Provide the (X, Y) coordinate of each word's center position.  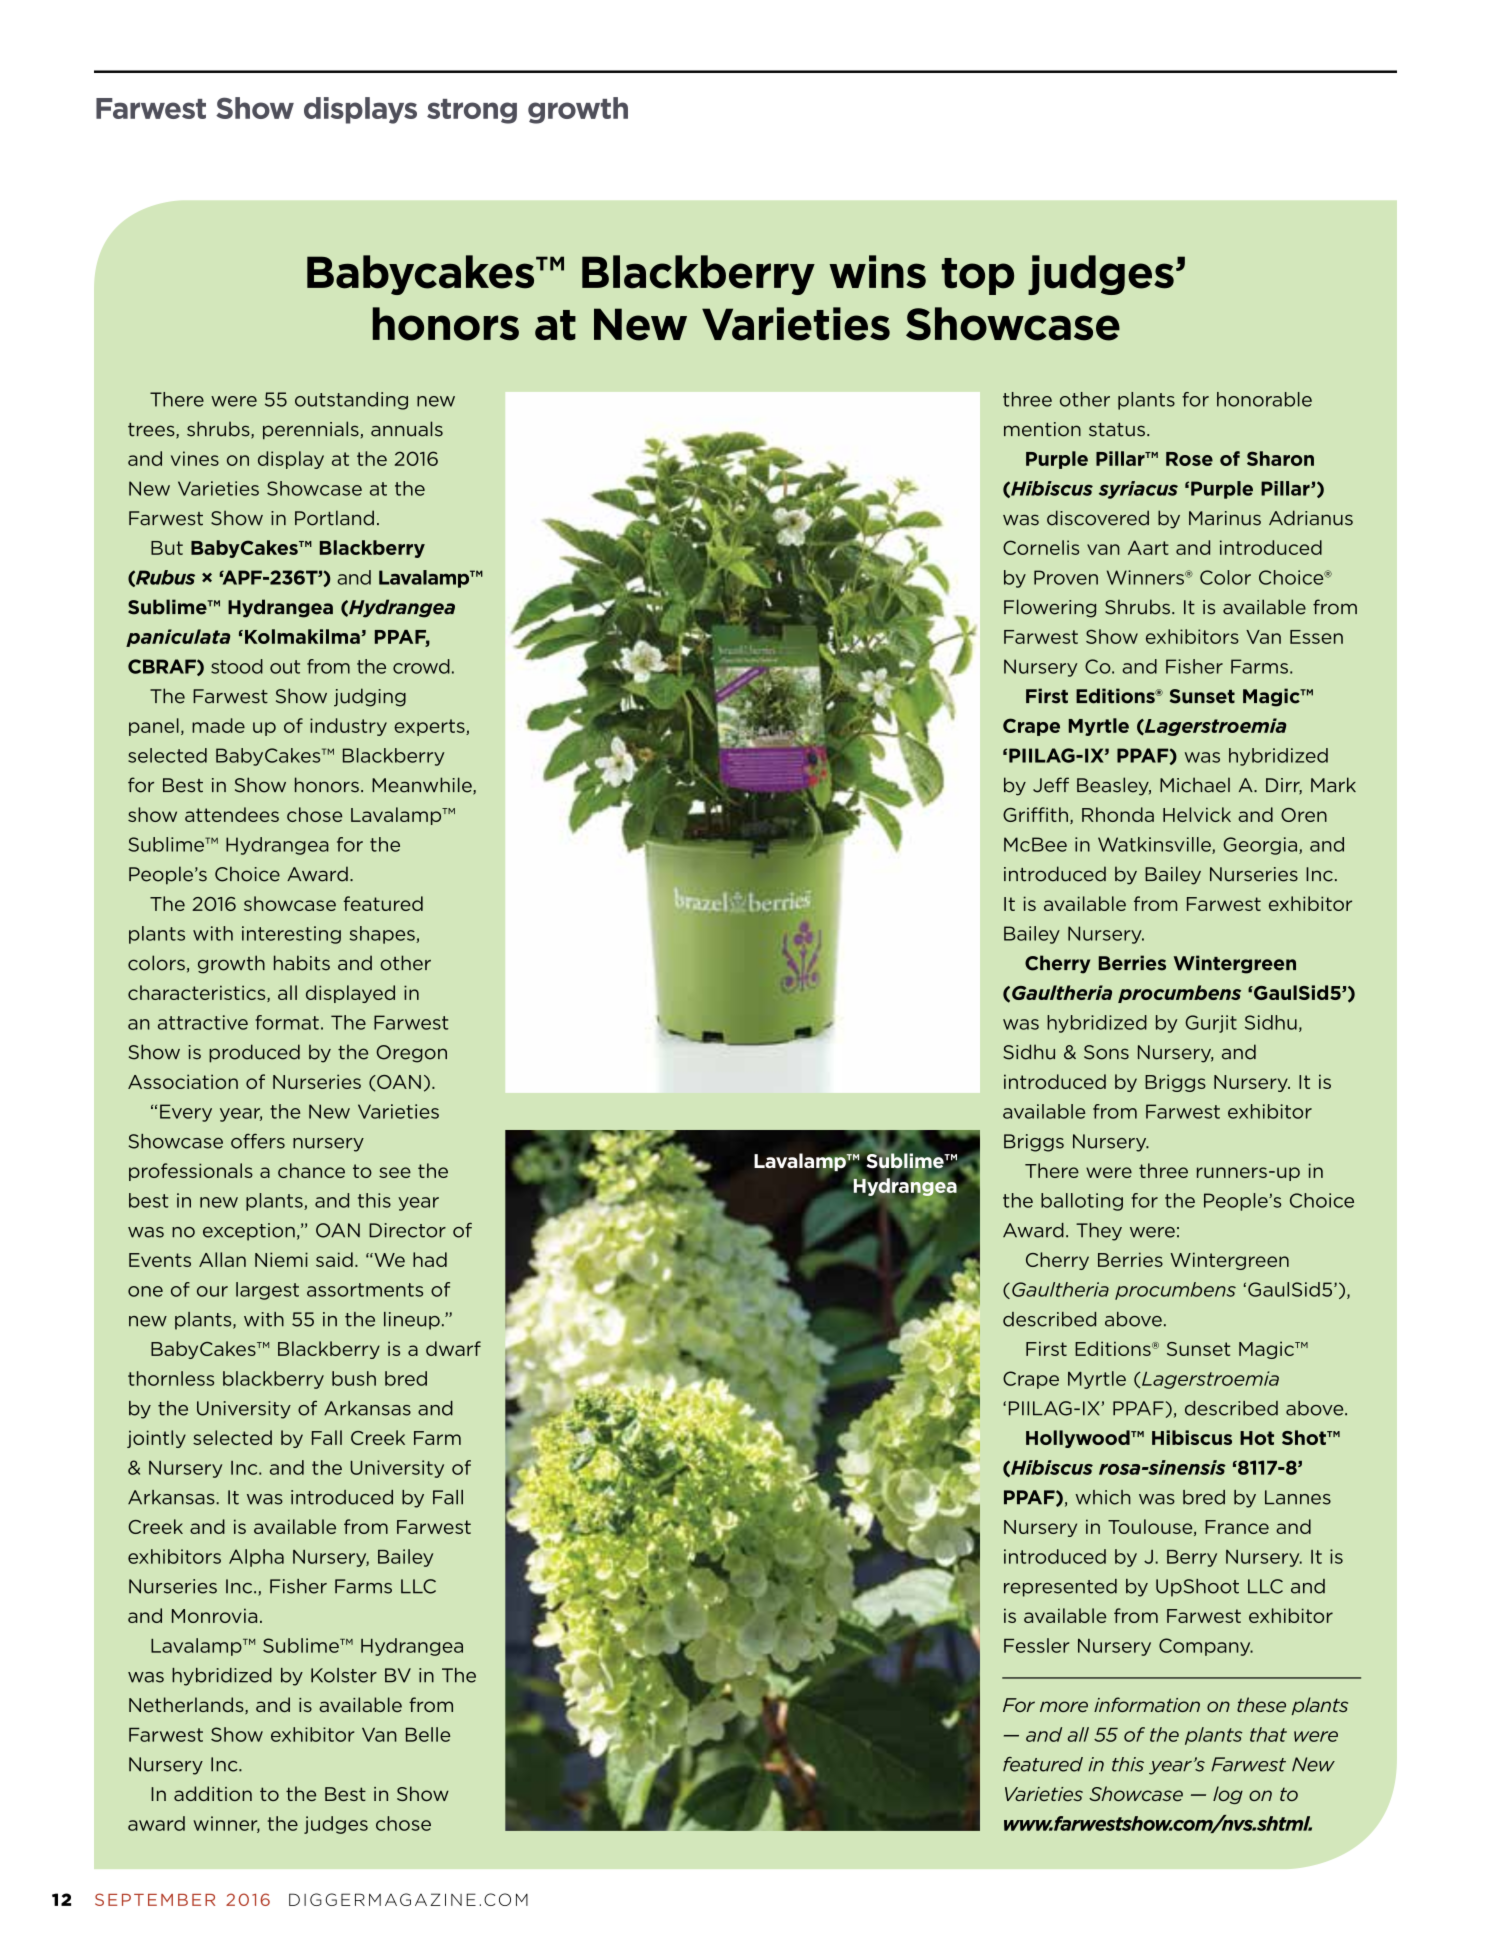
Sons (1106, 1052)
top (978, 276)
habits (302, 963)
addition (213, 1793)
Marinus (1225, 518)
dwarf (453, 1348)
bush (354, 1378)
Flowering (1050, 608)
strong (472, 111)
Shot (1305, 1437)
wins (877, 272)
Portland (334, 518)
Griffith (1035, 814)
